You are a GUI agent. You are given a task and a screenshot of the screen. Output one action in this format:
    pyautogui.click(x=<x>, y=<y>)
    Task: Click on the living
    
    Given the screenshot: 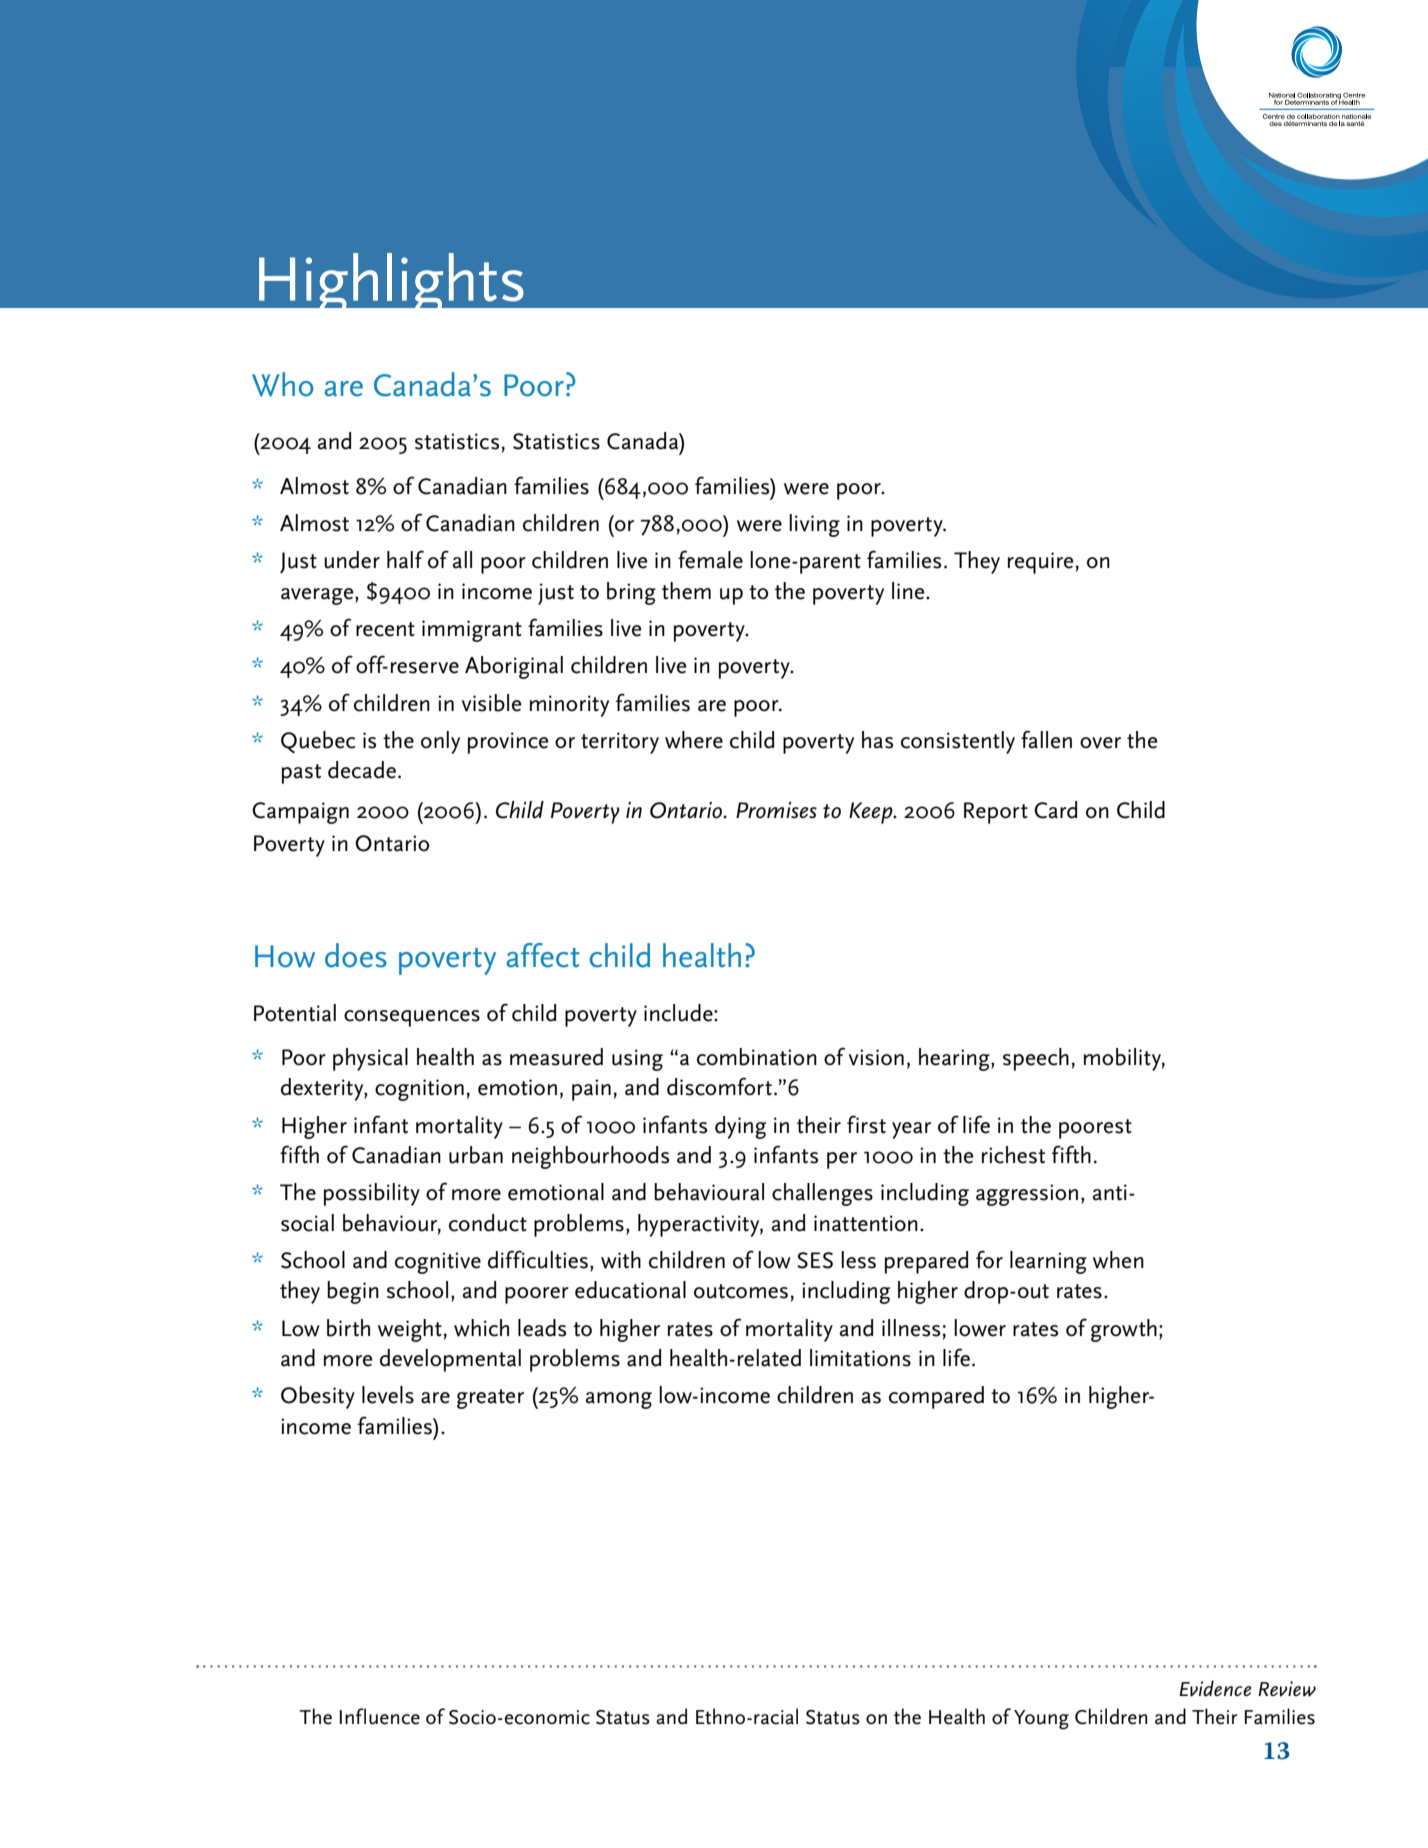 What is the action you would take?
    pyautogui.click(x=814, y=525)
